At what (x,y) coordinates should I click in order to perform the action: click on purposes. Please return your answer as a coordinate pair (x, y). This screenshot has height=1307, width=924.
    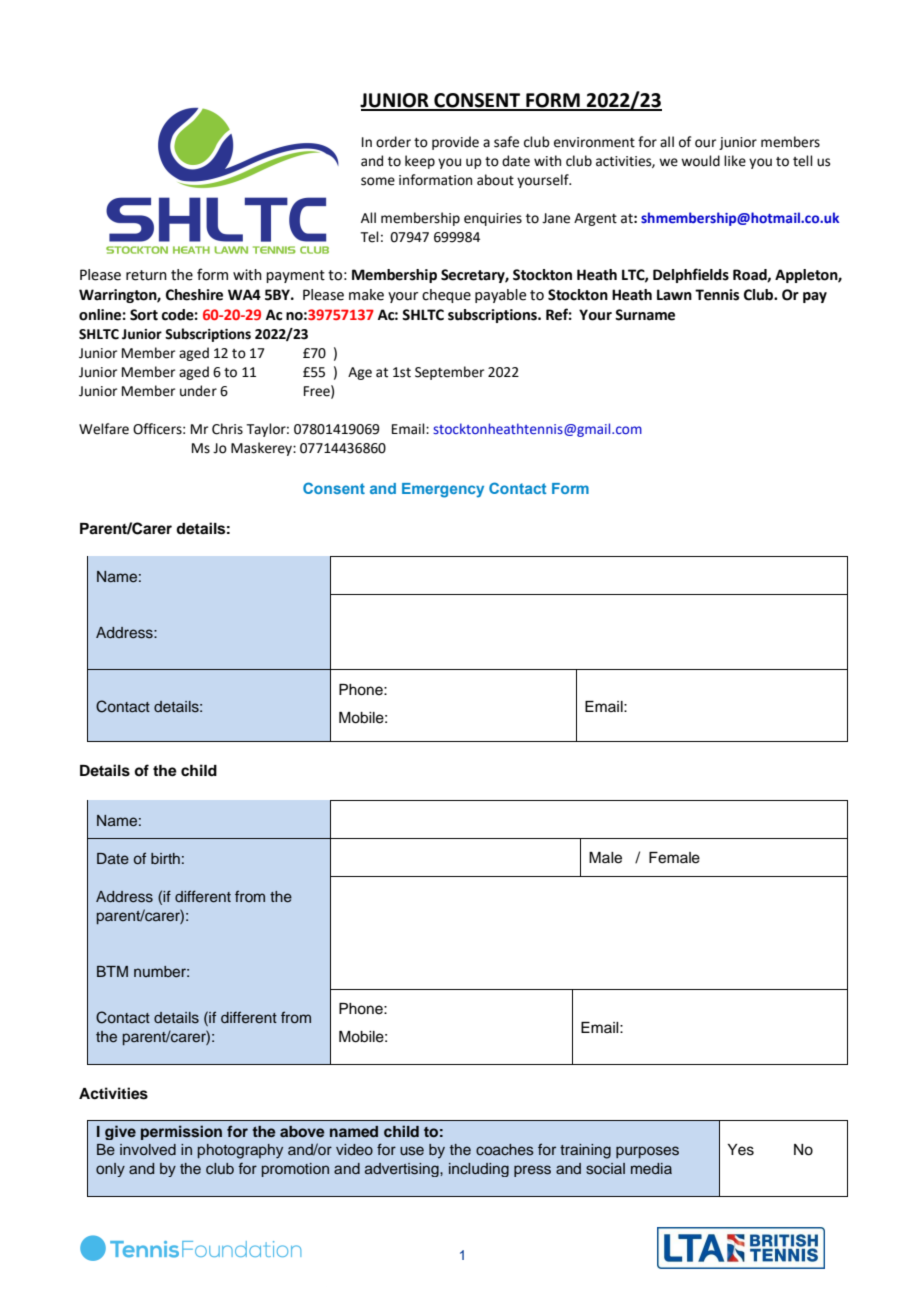
    Looking at the image, I should click on (647, 1152).
